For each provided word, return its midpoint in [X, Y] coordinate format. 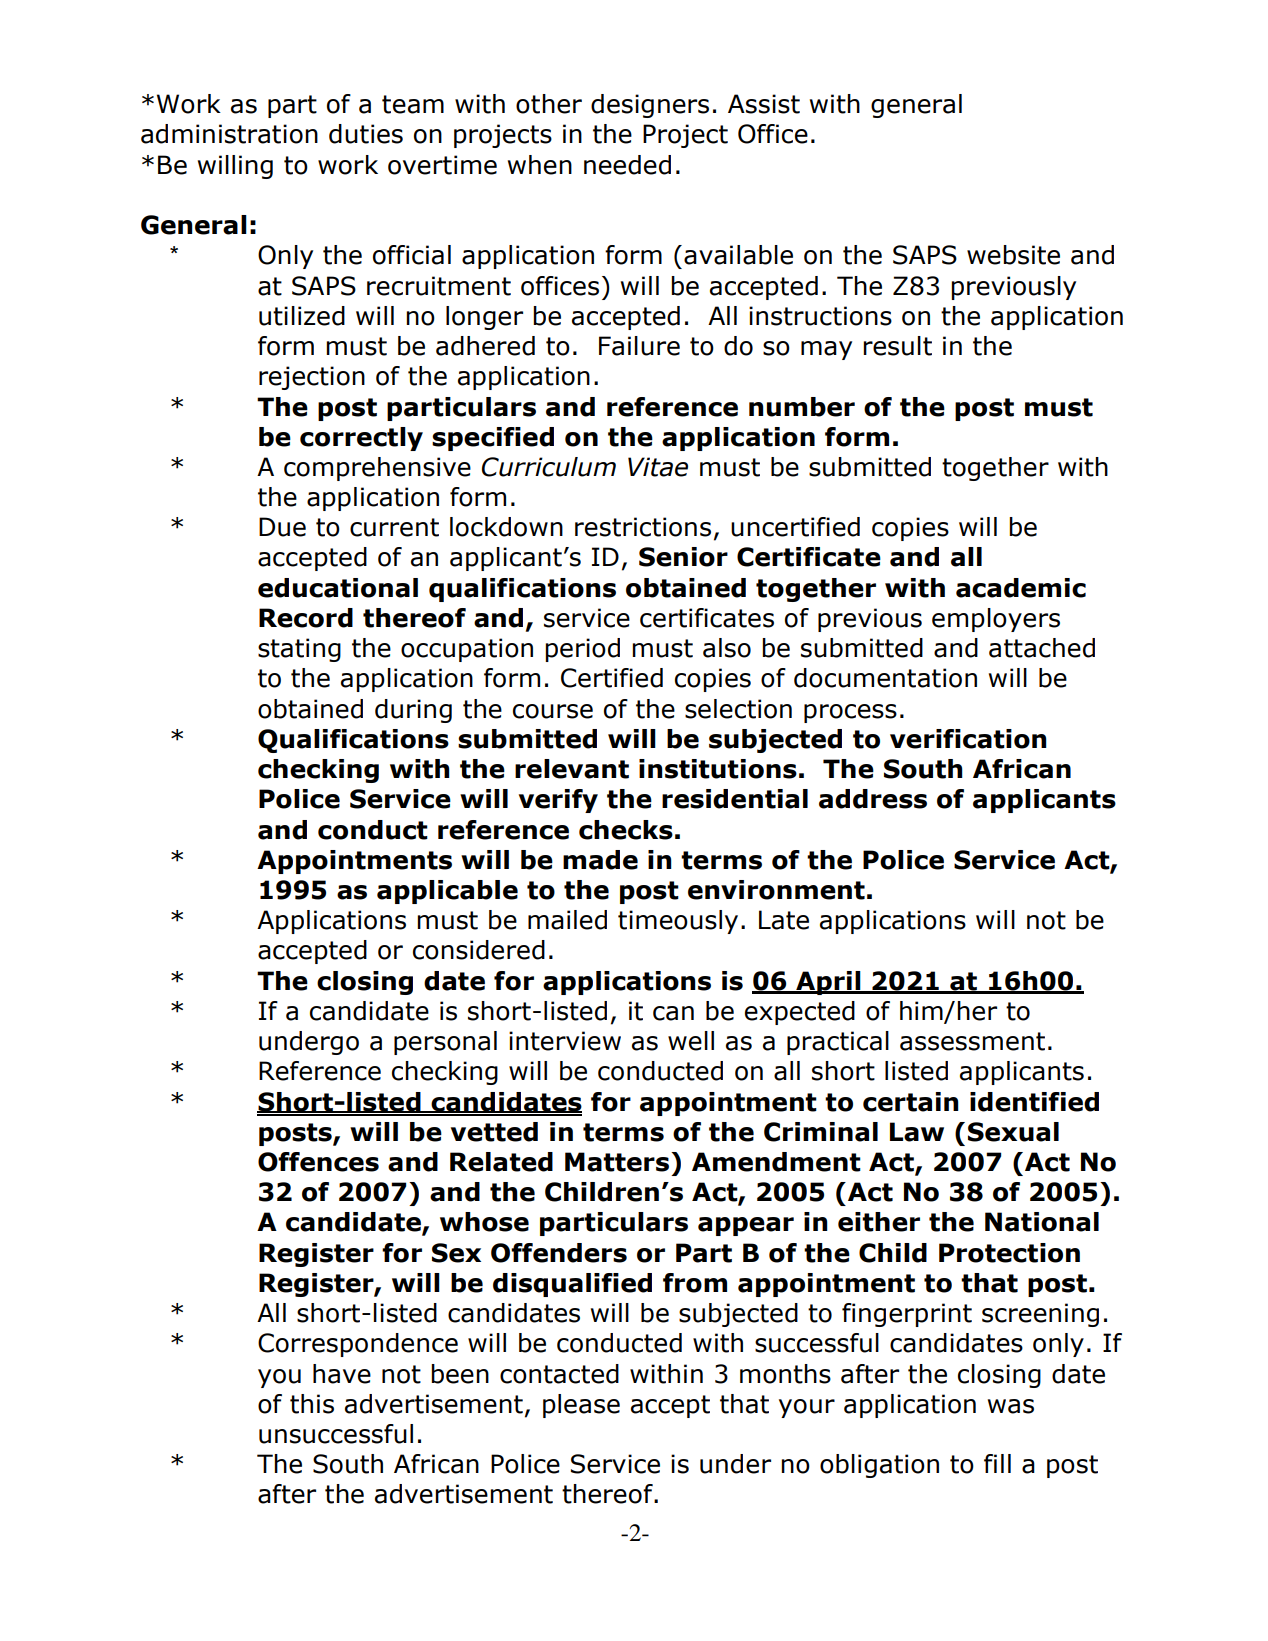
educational [338, 588]
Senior [683, 557]
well [691, 1041]
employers [996, 620]
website [1013, 255]
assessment [972, 1041]
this [312, 1404]
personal [445, 1043]
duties [366, 134]
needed [627, 165]
